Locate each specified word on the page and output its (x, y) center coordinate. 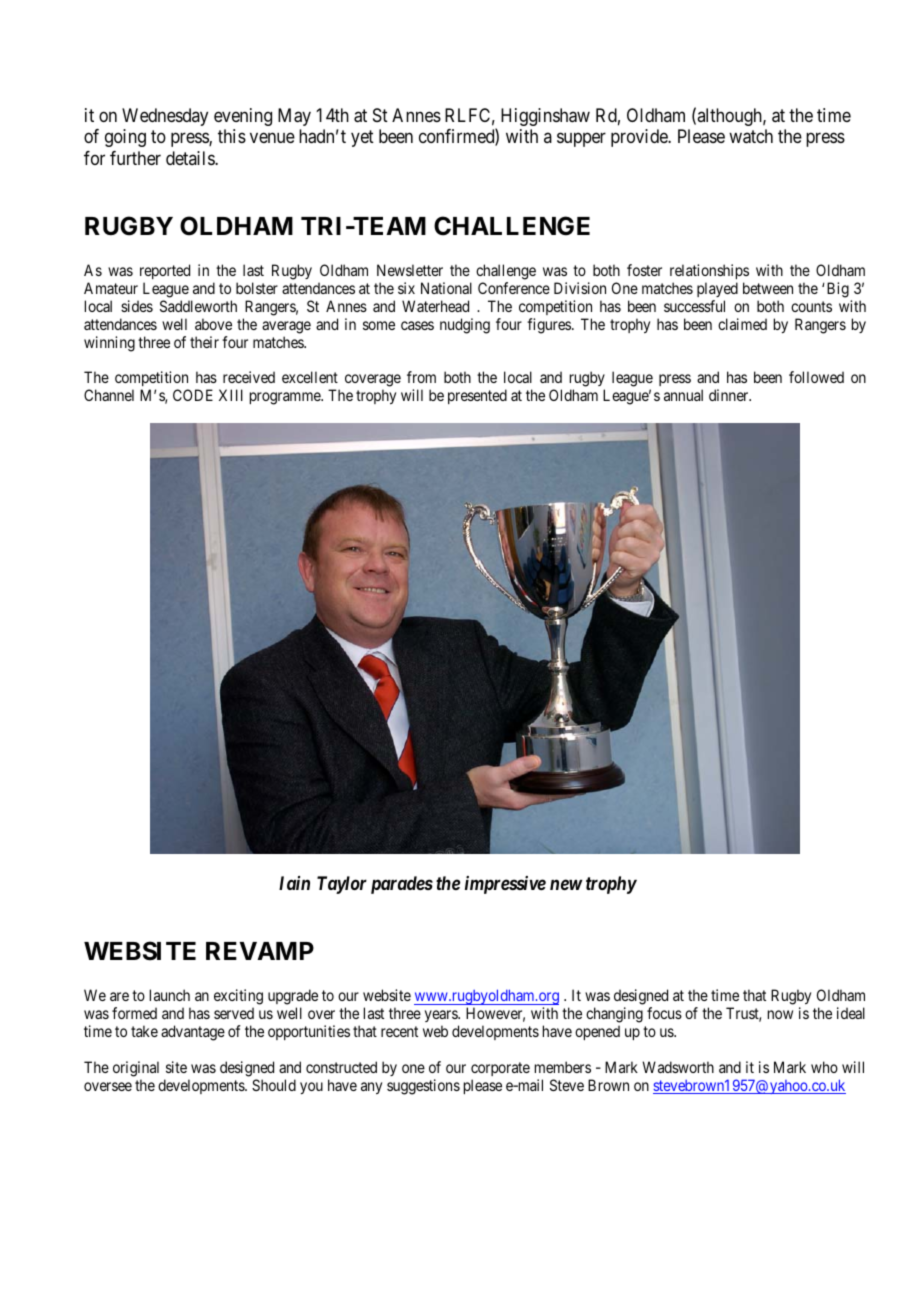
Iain (294, 883)
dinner (730, 395)
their (204, 342)
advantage (193, 1033)
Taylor (342, 885)
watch (751, 136)
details (191, 158)
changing (614, 1016)
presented (477, 396)
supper (581, 140)
